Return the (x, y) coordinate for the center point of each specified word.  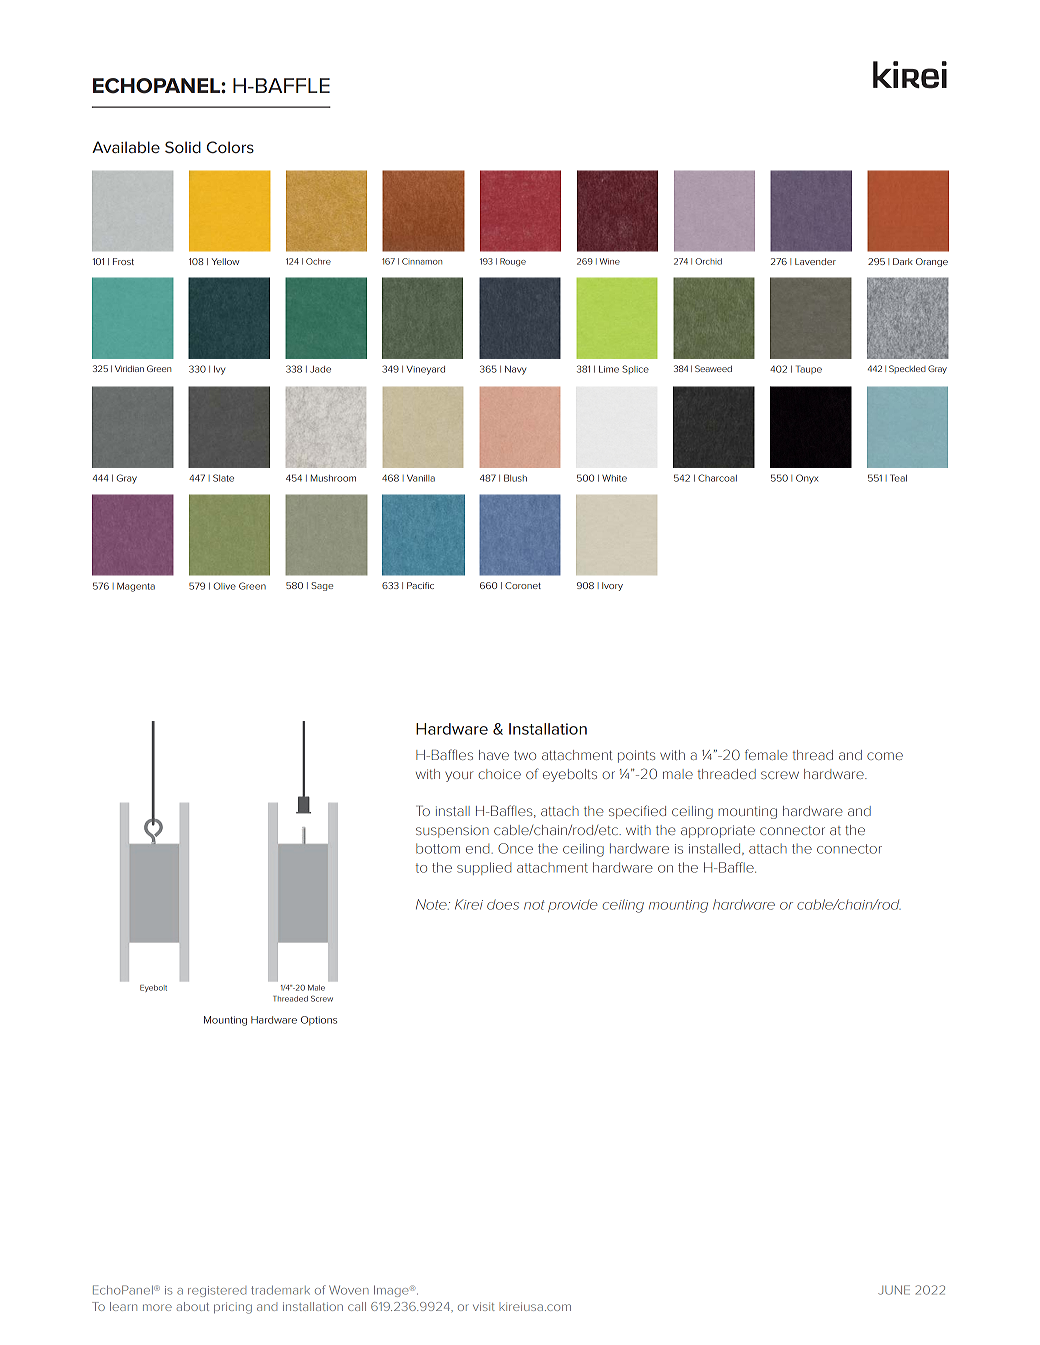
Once (515, 848)
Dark (903, 261)
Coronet (523, 585)
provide (572, 905)
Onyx (807, 479)
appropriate (718, 831)
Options (319, 1021)
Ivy (219, 370)
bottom (438, 848)
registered (217, 1291)
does (503, 904)
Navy (515, 370)
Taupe (809, 369)
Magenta (136, 587)
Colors (230, 147)
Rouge (513, 262)
